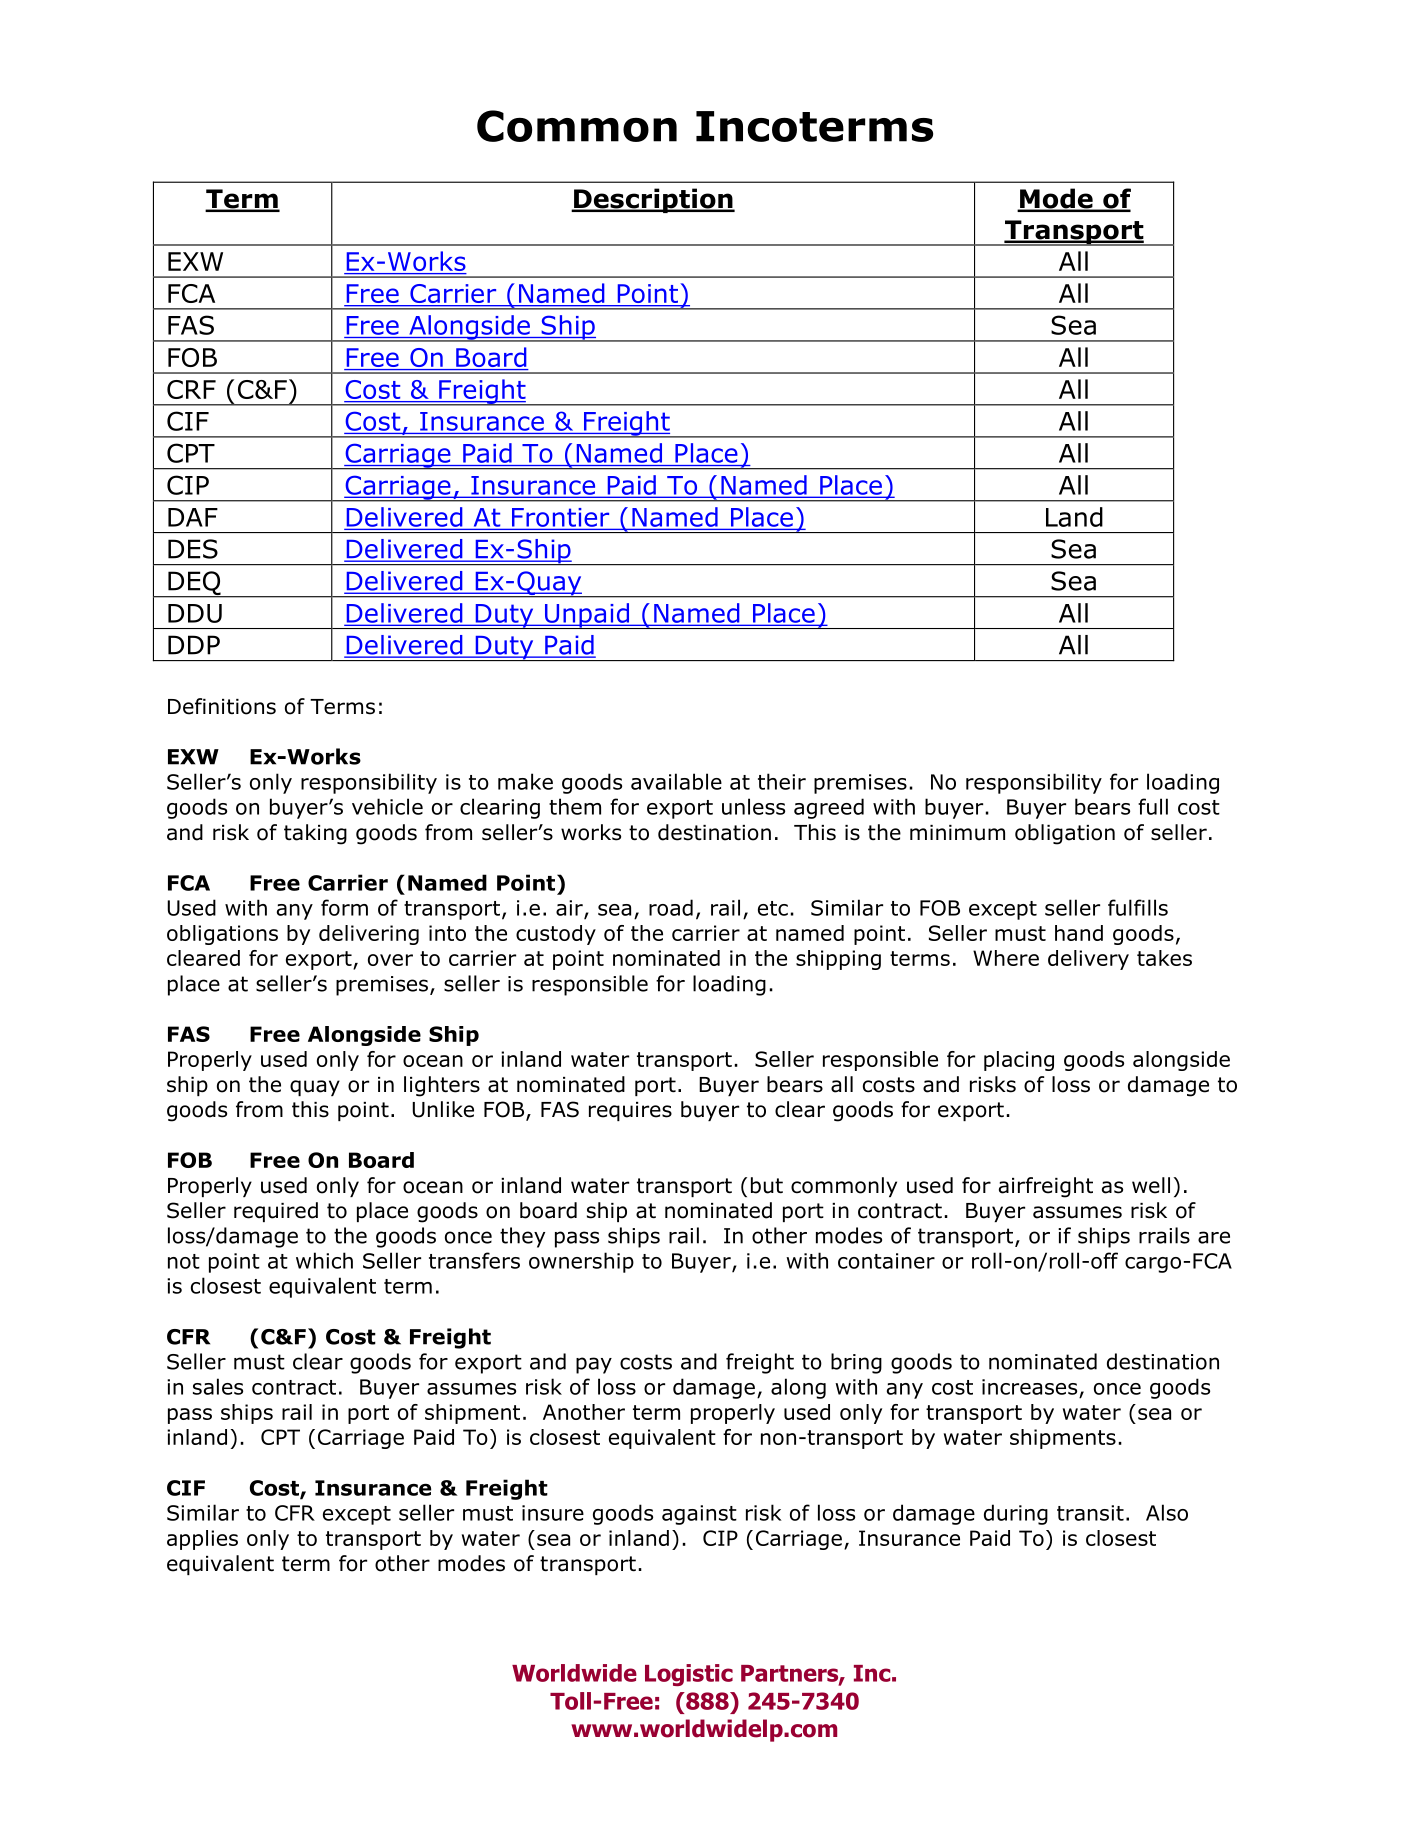 This screenshot has height=1825, width=1410. I want to click on CRF, so click(191, 389).
